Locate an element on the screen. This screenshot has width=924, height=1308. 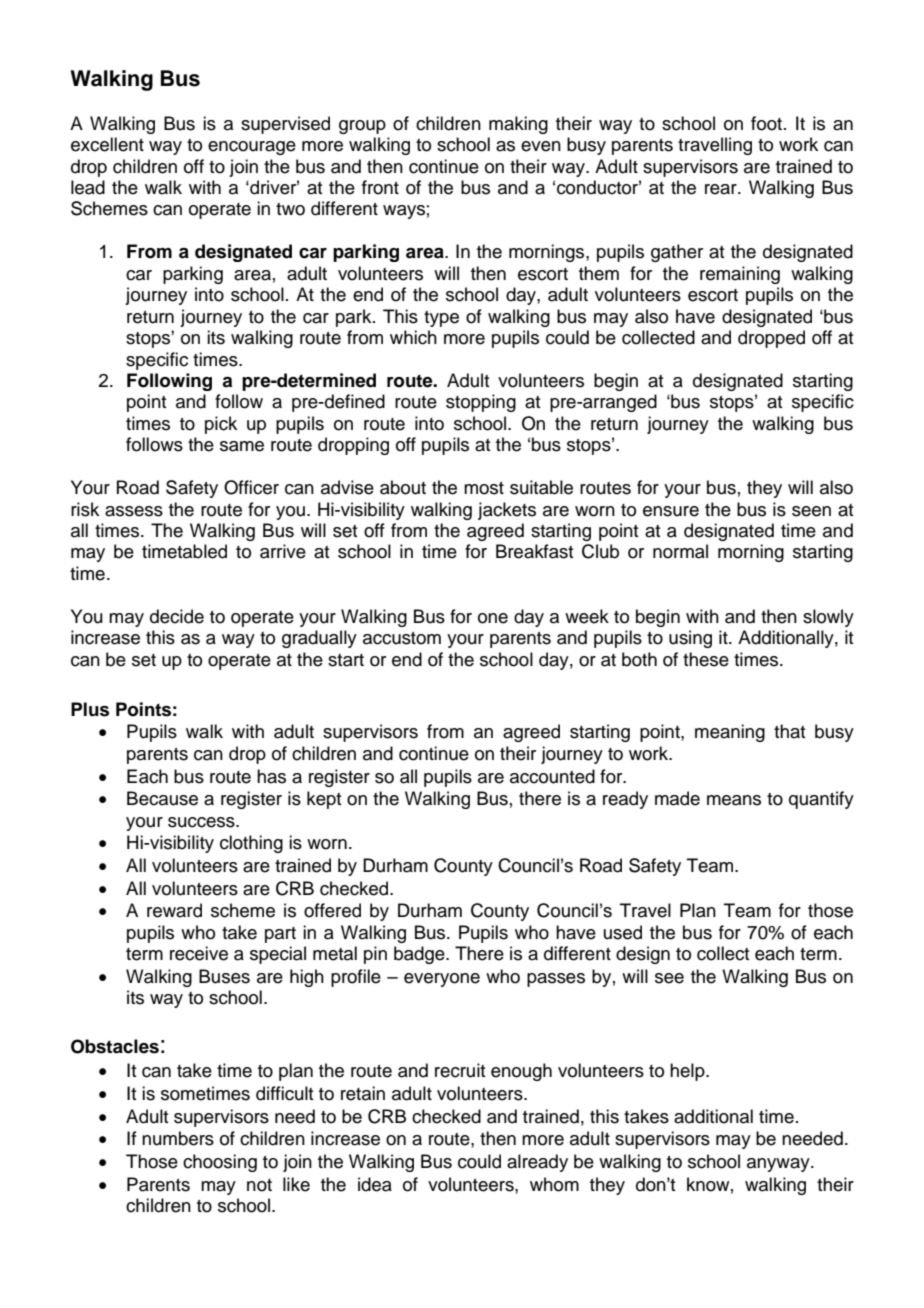
ensure is located at coordinates (671, 511).
